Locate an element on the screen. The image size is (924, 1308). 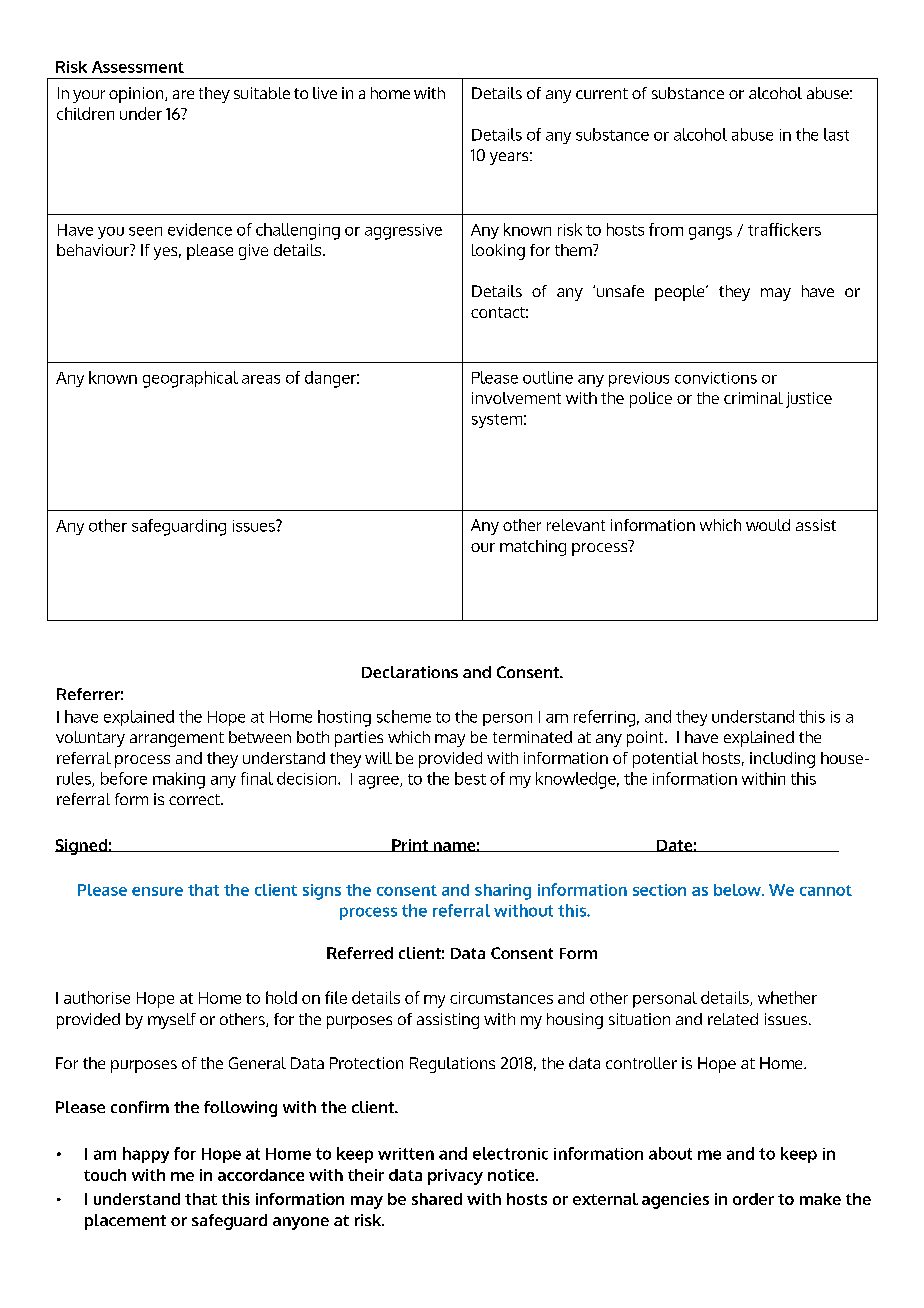
myself is located at coordinates (172, 1021).
